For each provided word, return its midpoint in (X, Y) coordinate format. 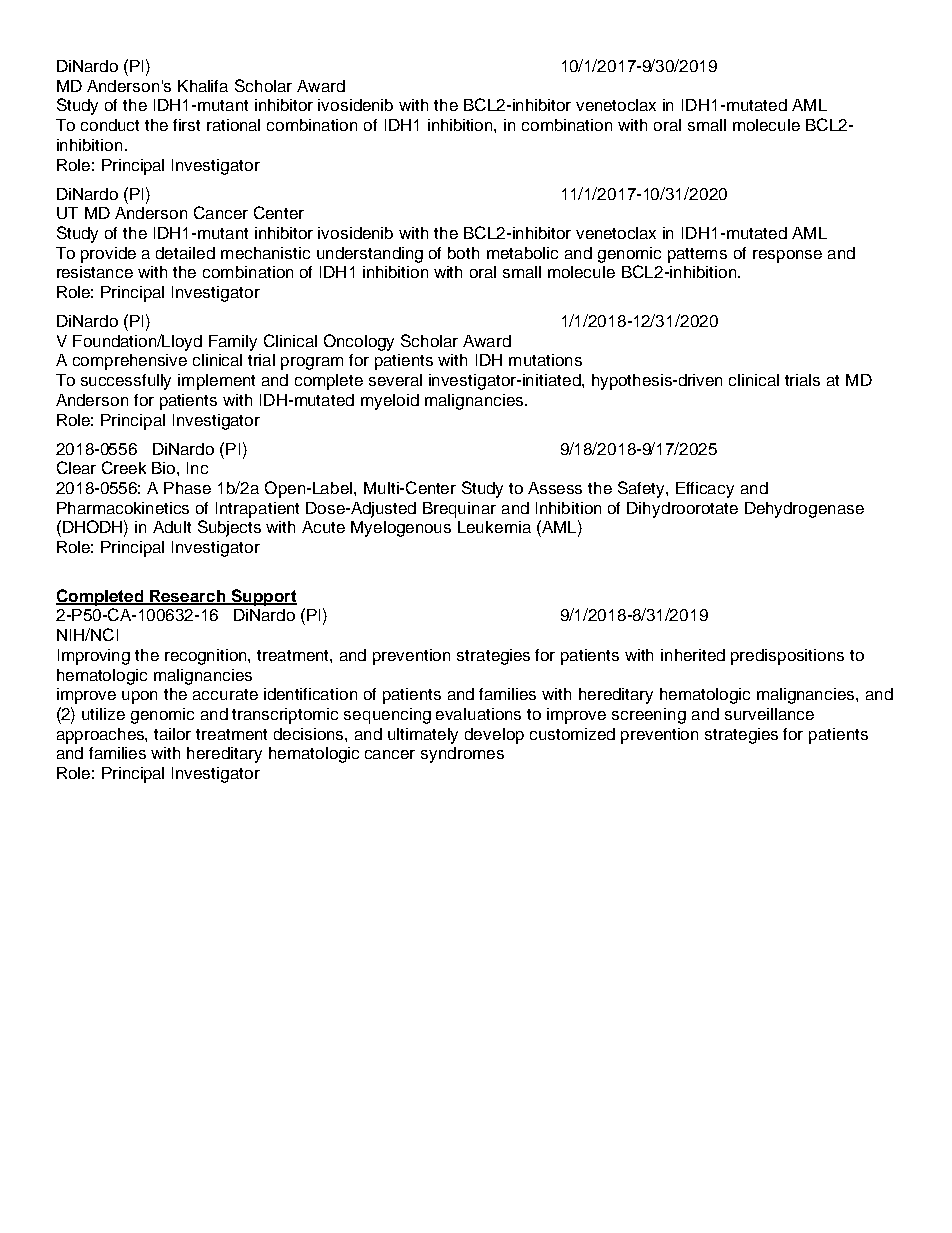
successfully (126, 382)
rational (233, 125)
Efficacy (705, 490)
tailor (172, 734)
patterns (697, 255)
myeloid (390, 402)
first (186, 125)
